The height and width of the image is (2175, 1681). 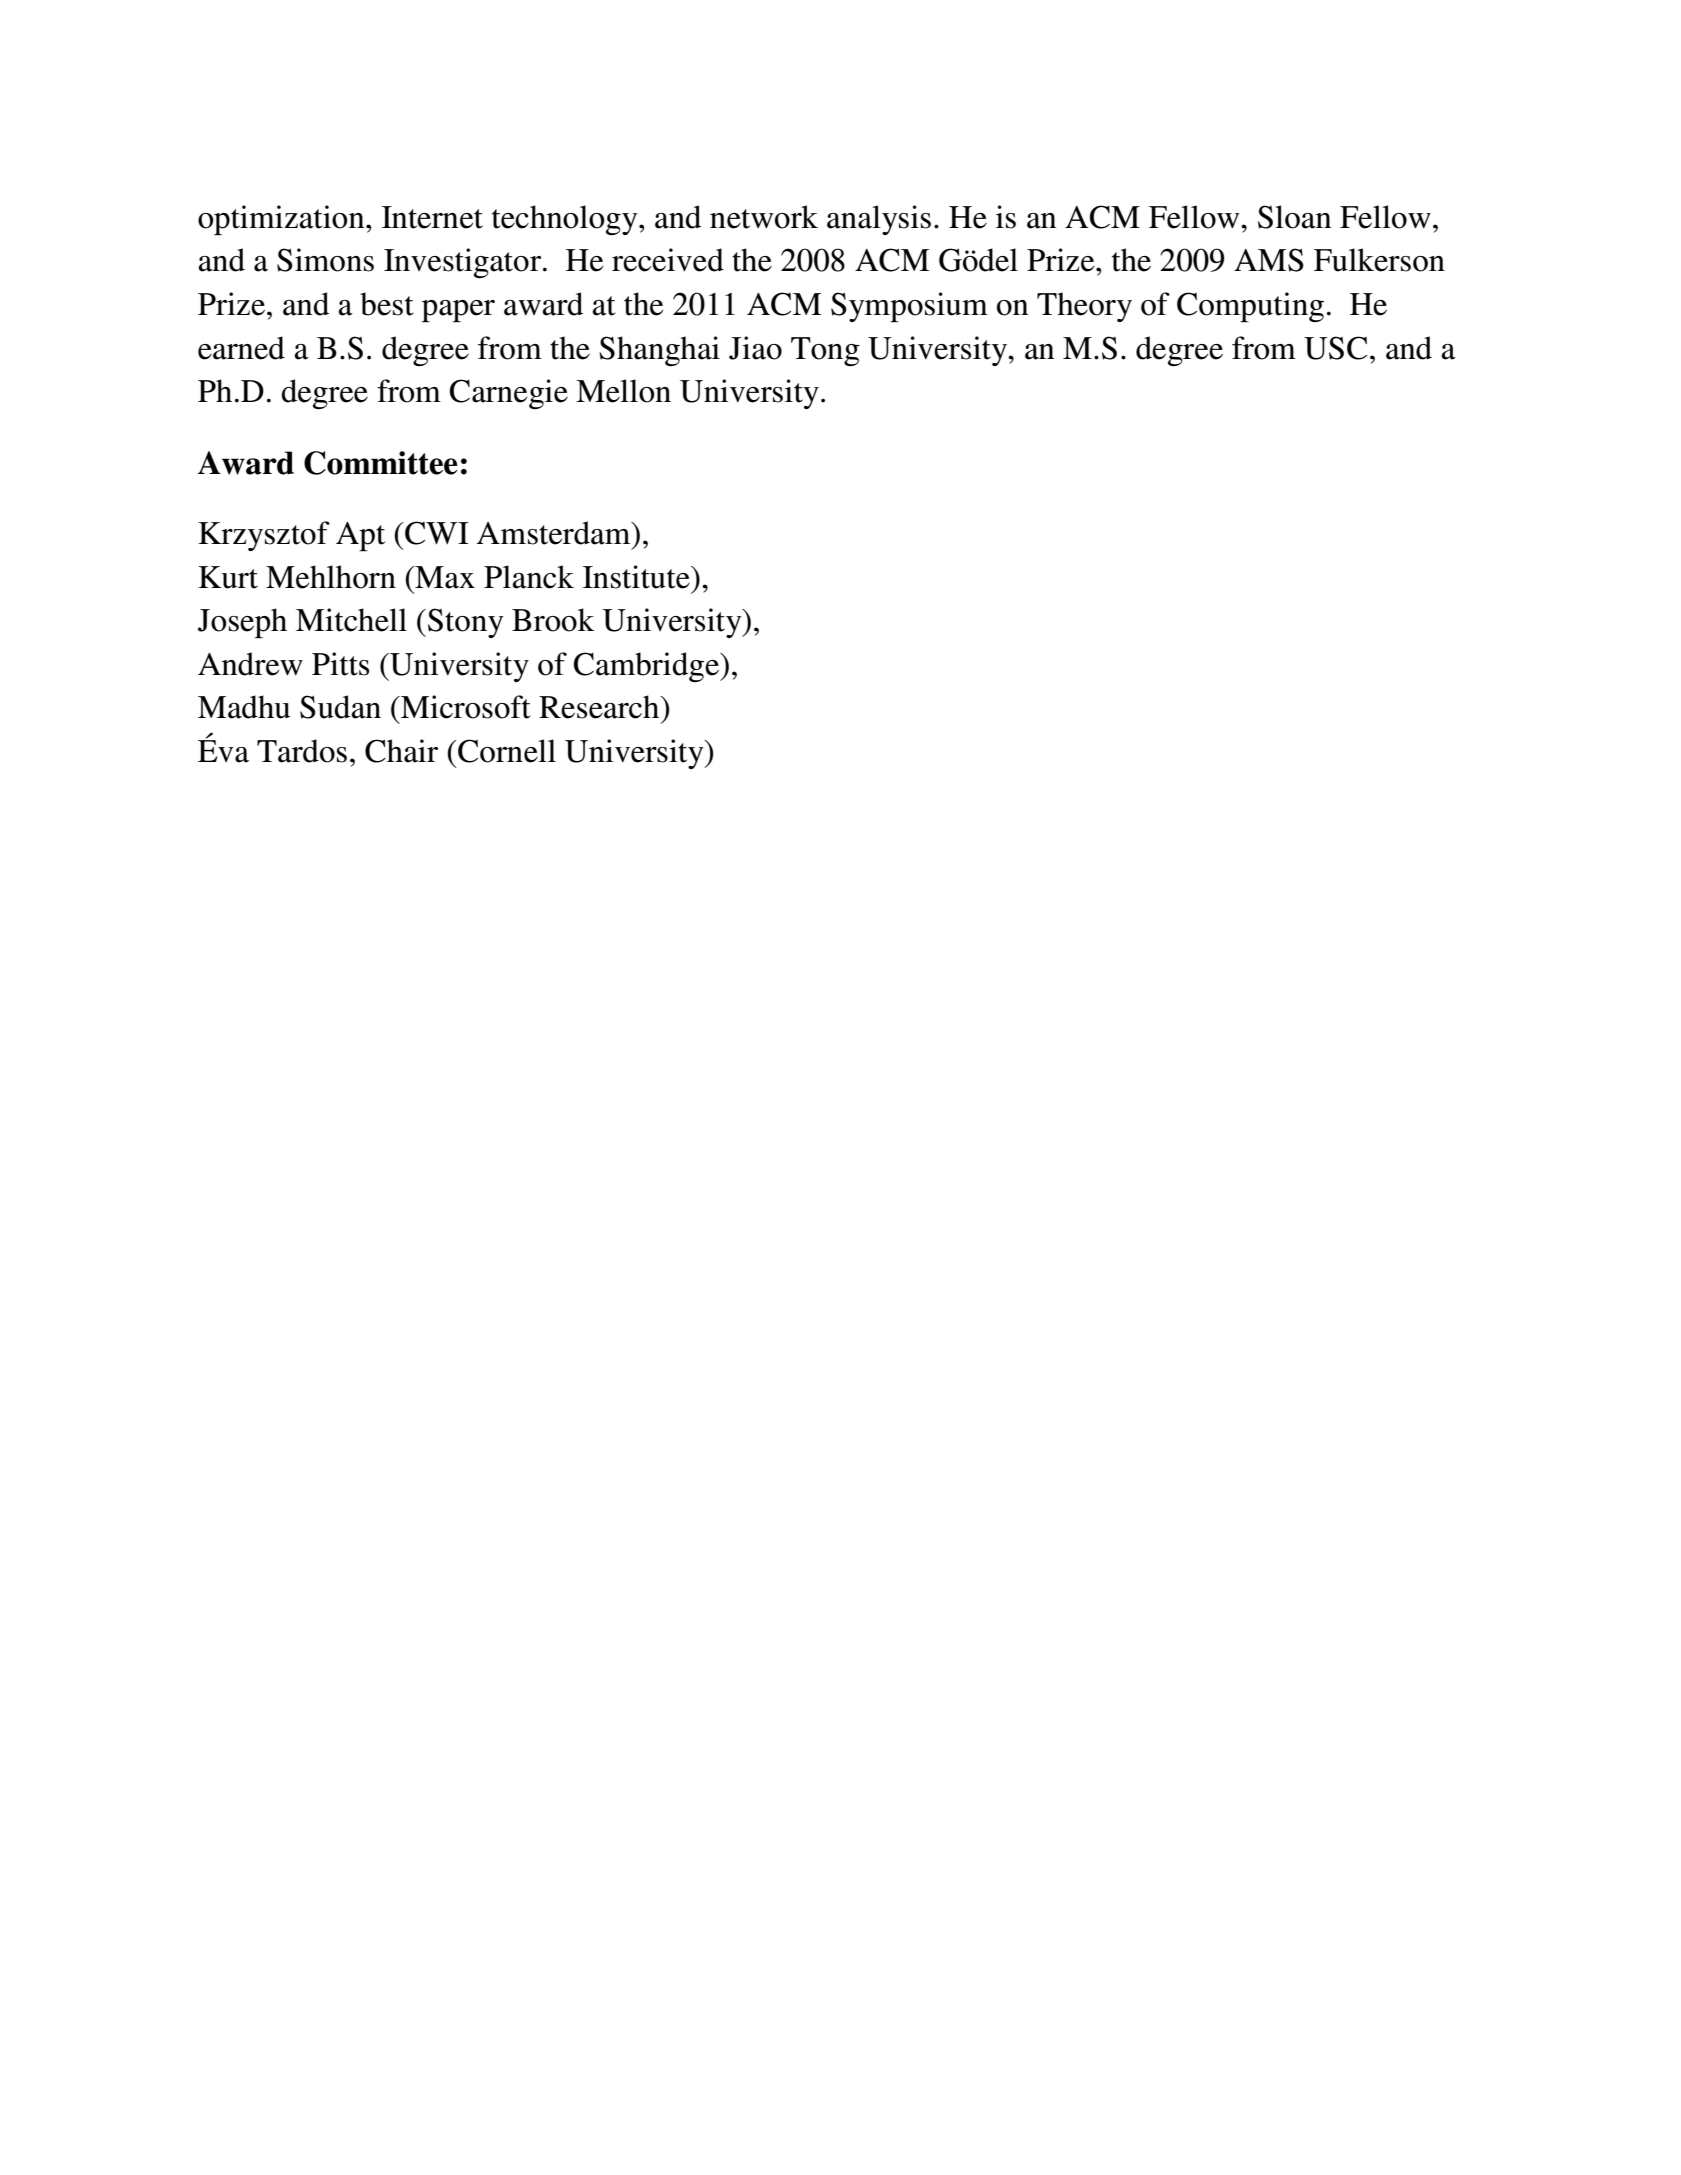 I want to click on earned, so click(x=241, y=348).
